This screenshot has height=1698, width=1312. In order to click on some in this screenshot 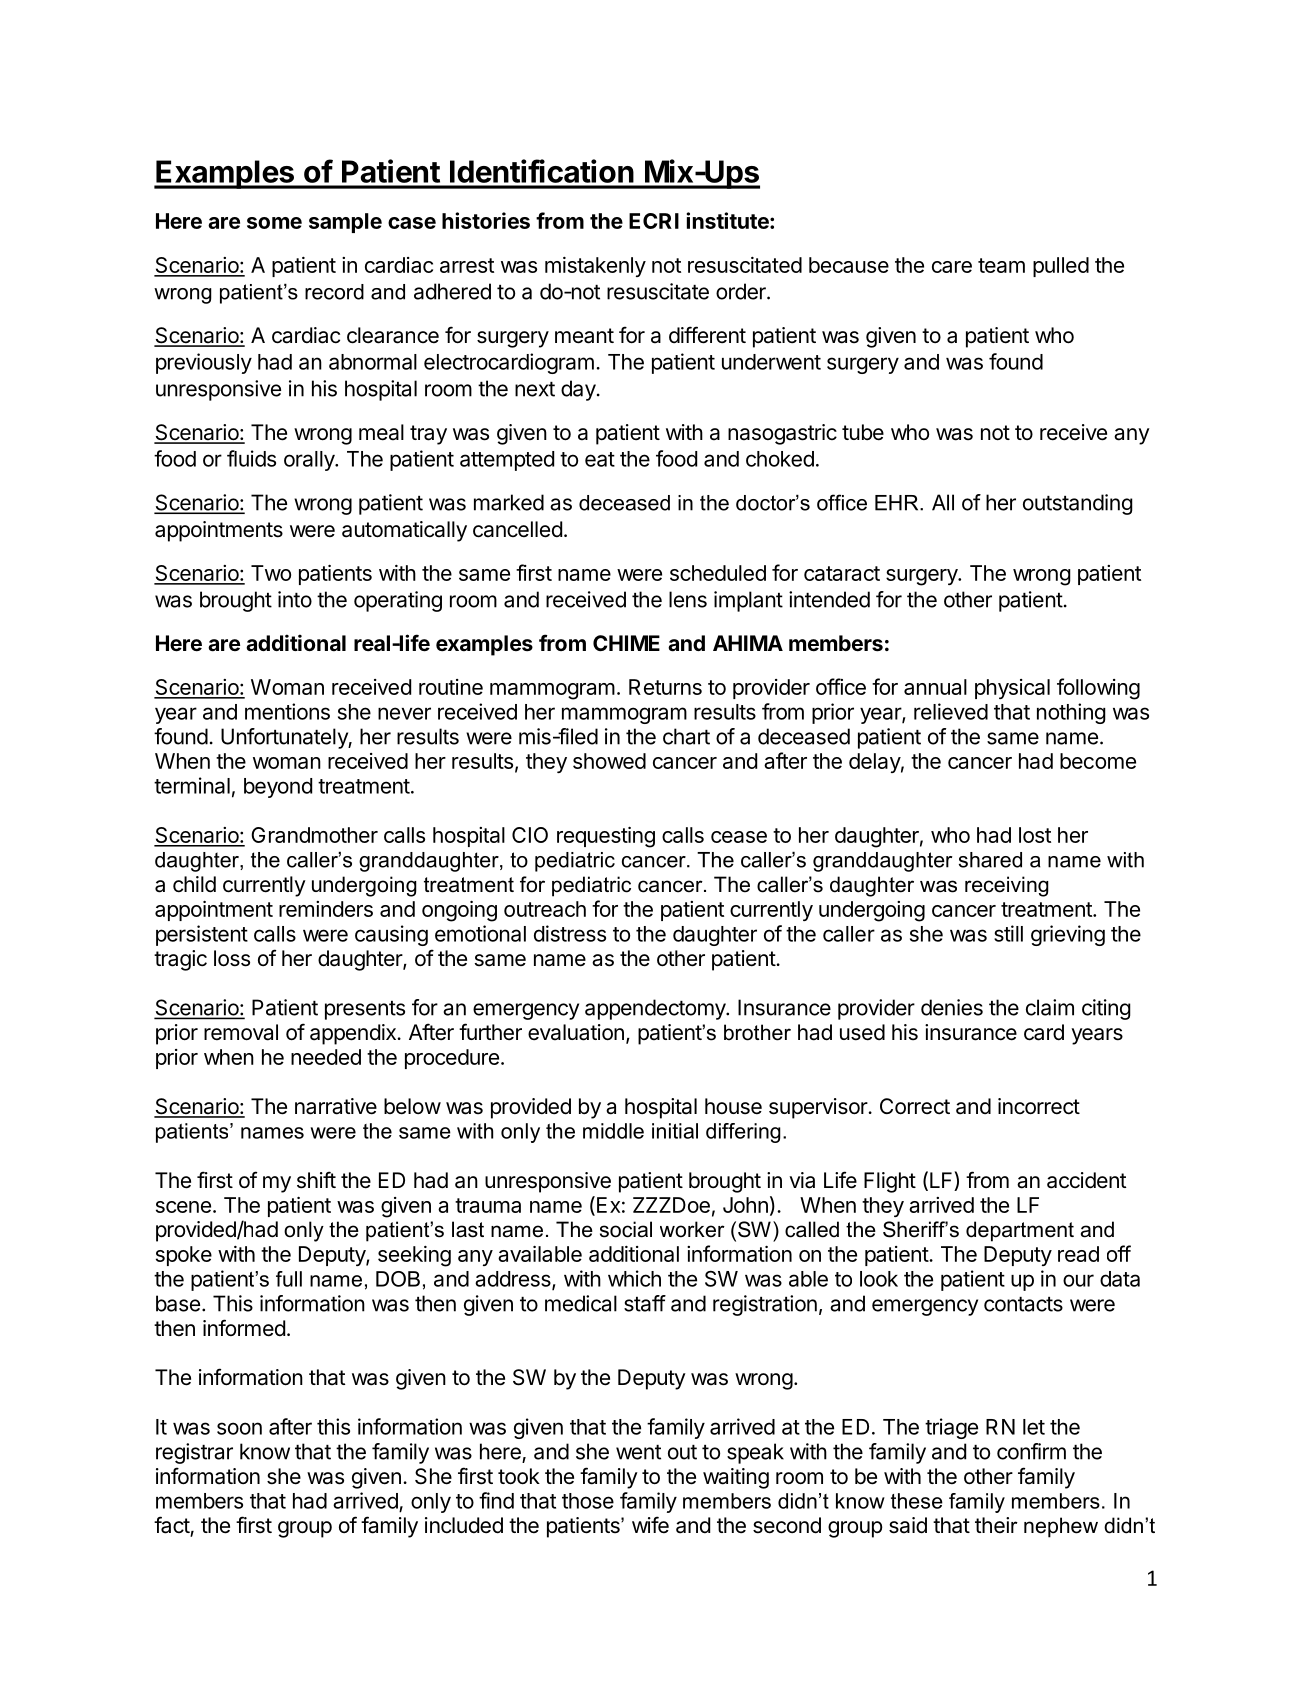, I will do `click(274, 223)`.
